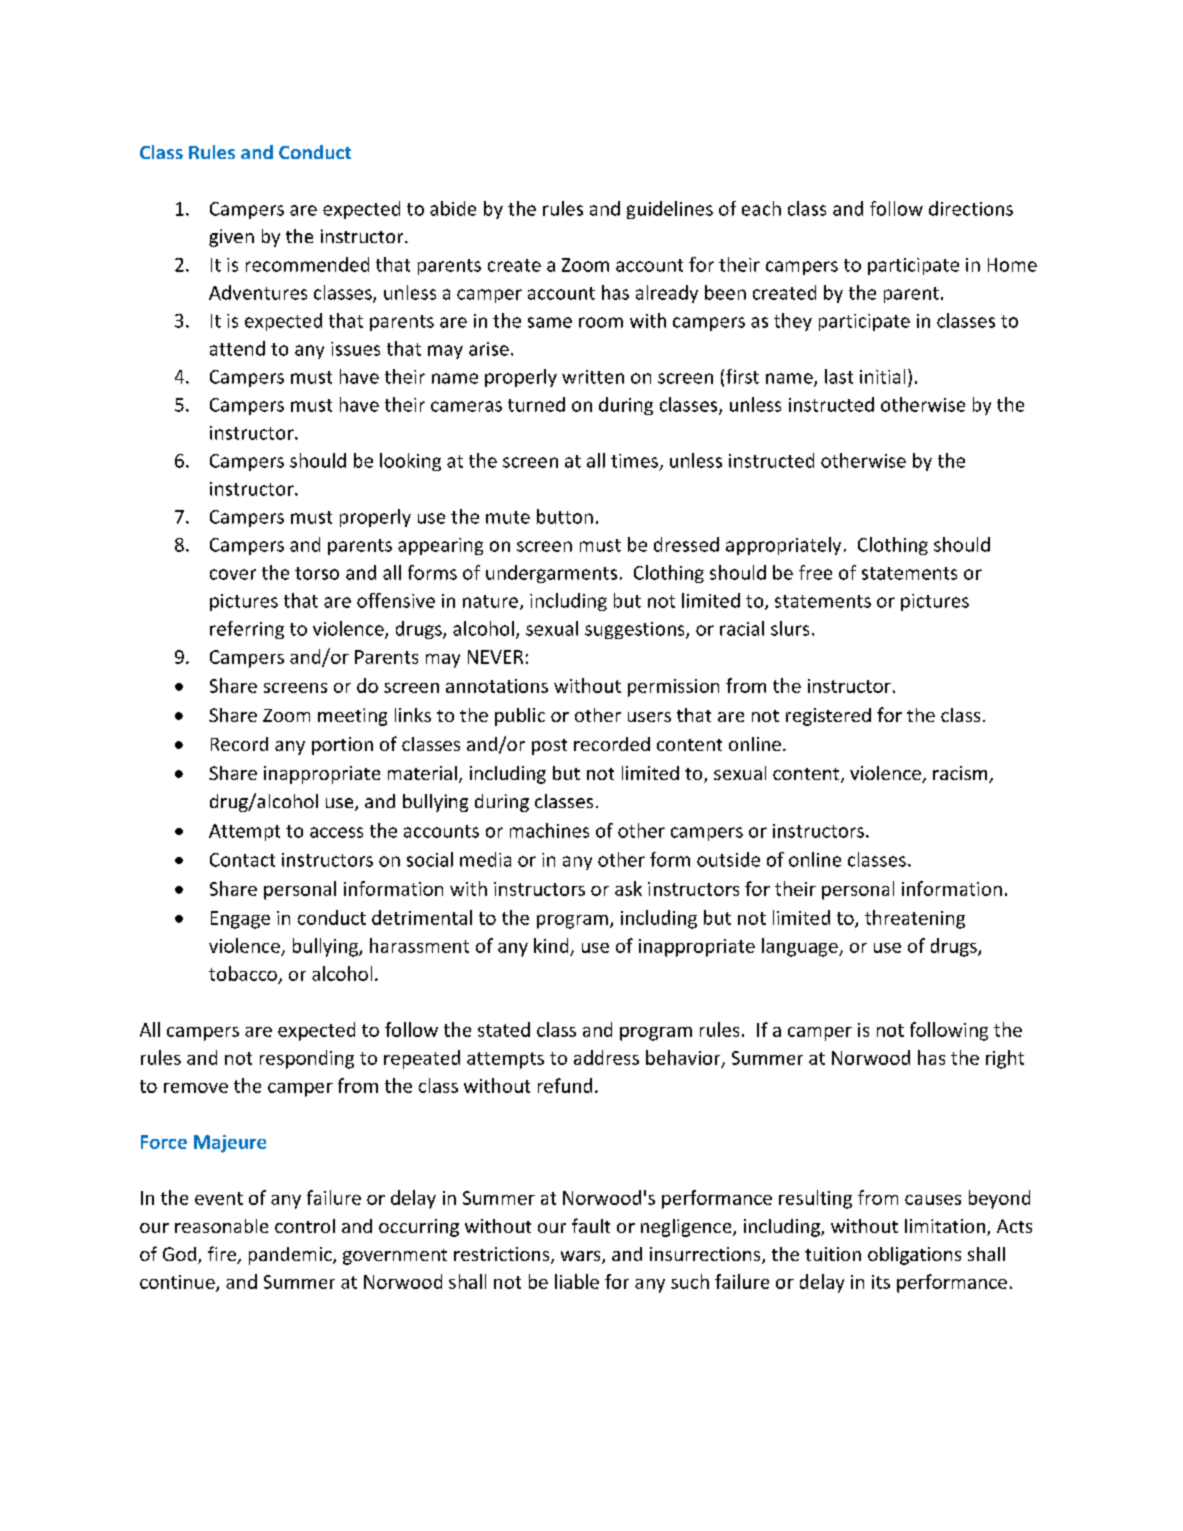  What do you see at coordinates (815, 572) in the screenshot?
I see `free` at bounding box center [815, 572].
